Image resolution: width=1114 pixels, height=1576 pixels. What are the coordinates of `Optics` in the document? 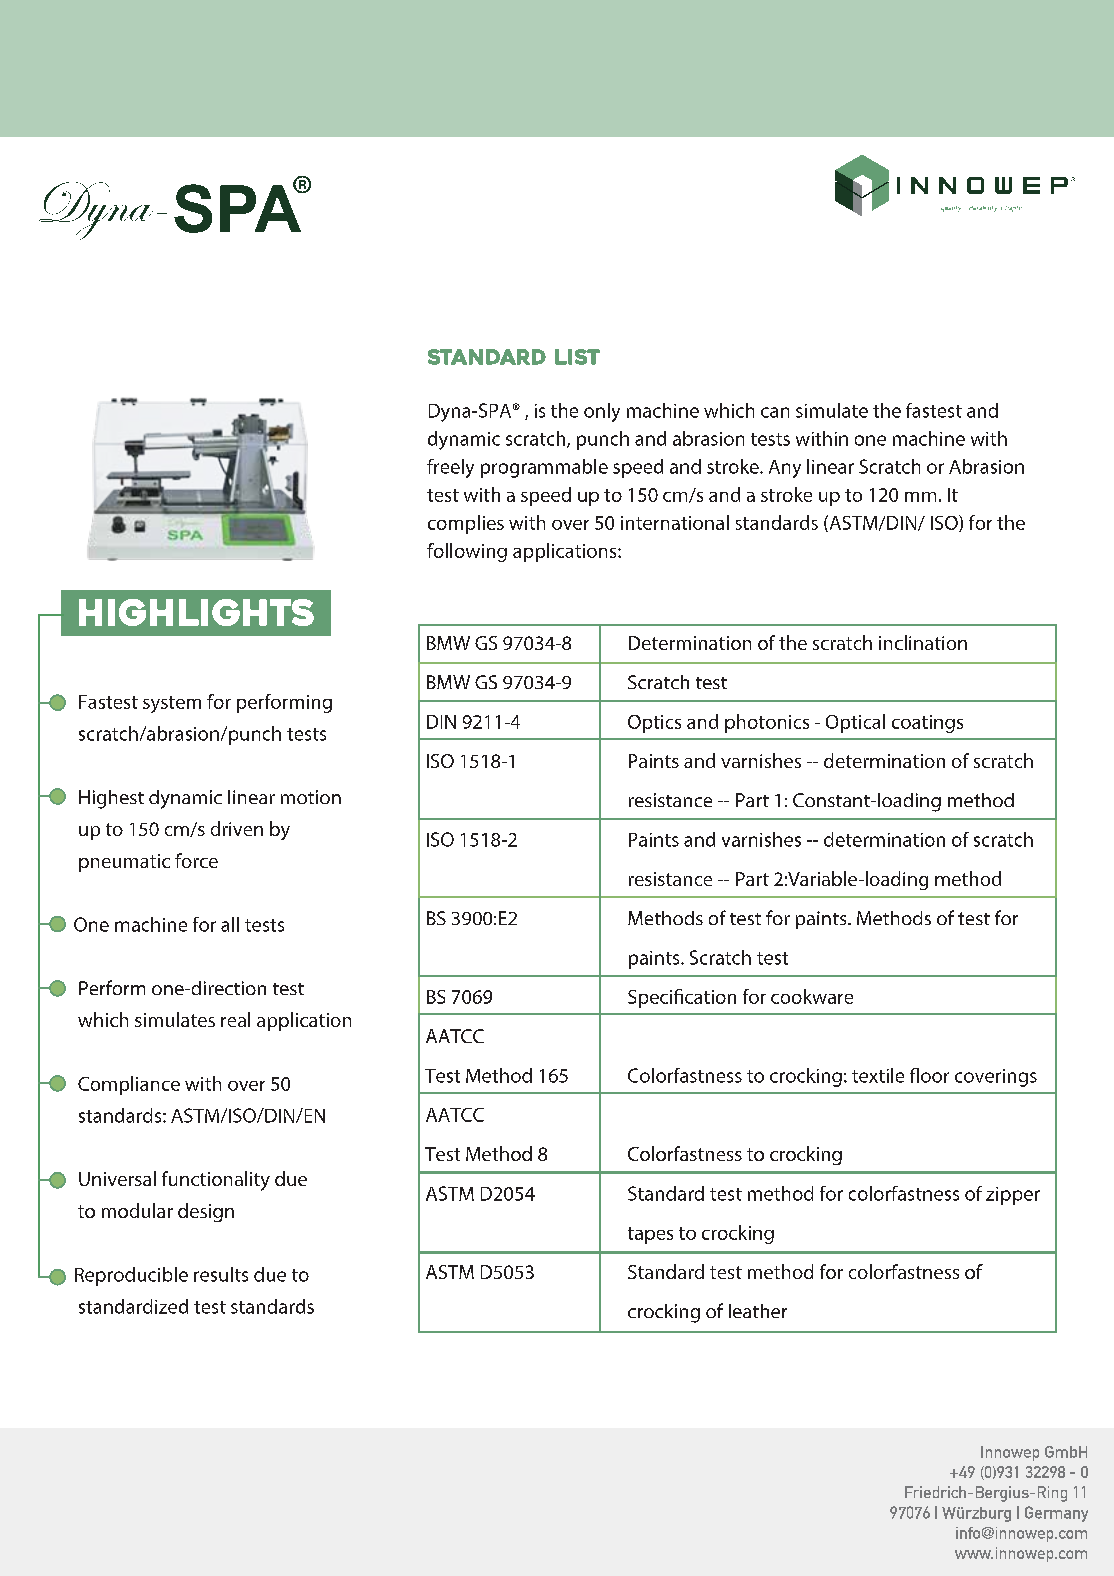 It's located at (654, 724).
